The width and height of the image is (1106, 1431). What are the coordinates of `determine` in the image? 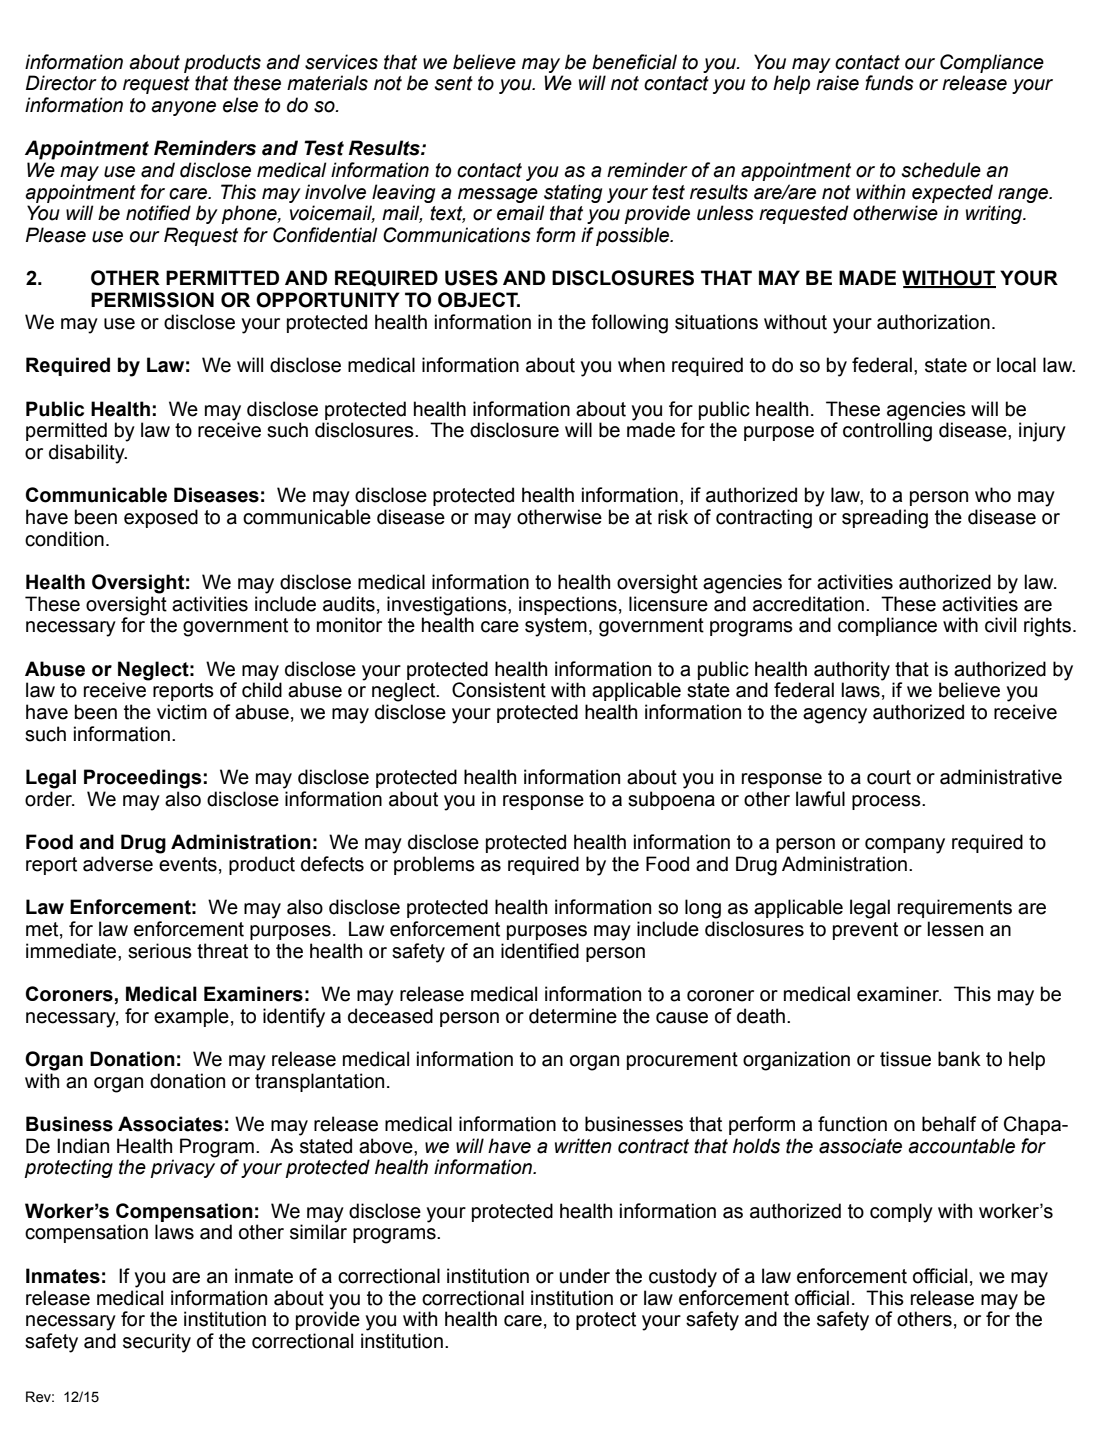 It's located at (573, 1016).
